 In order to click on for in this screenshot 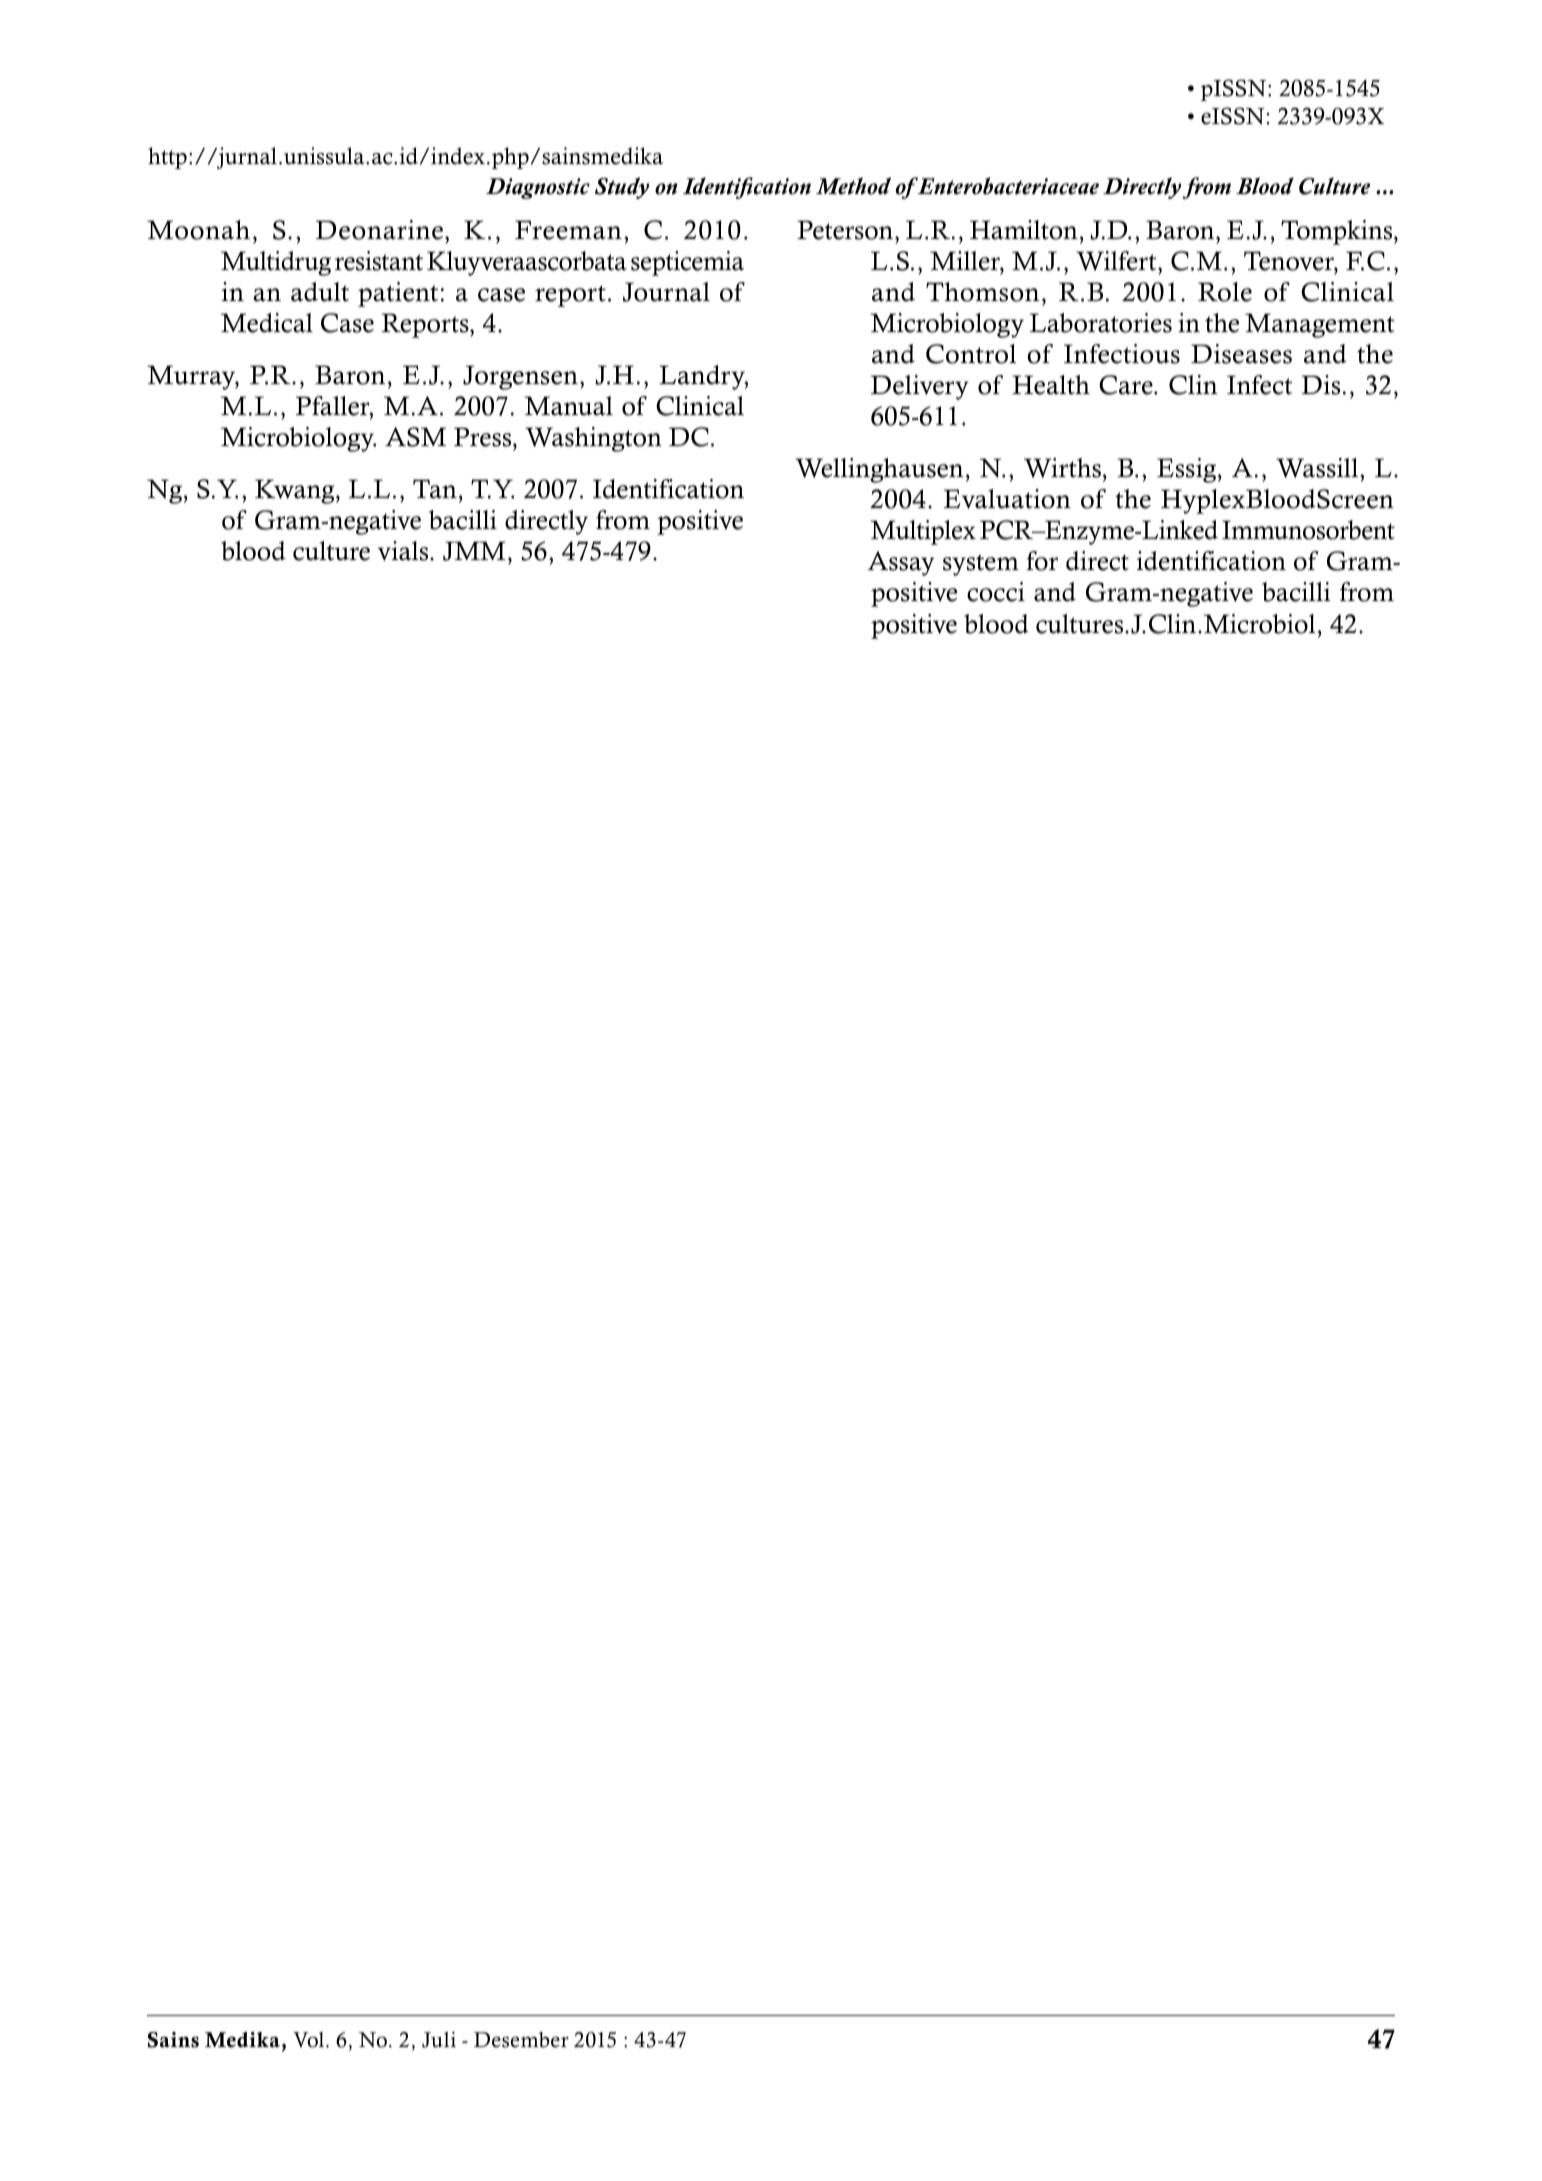, I will do `click(1042, 561)`.
